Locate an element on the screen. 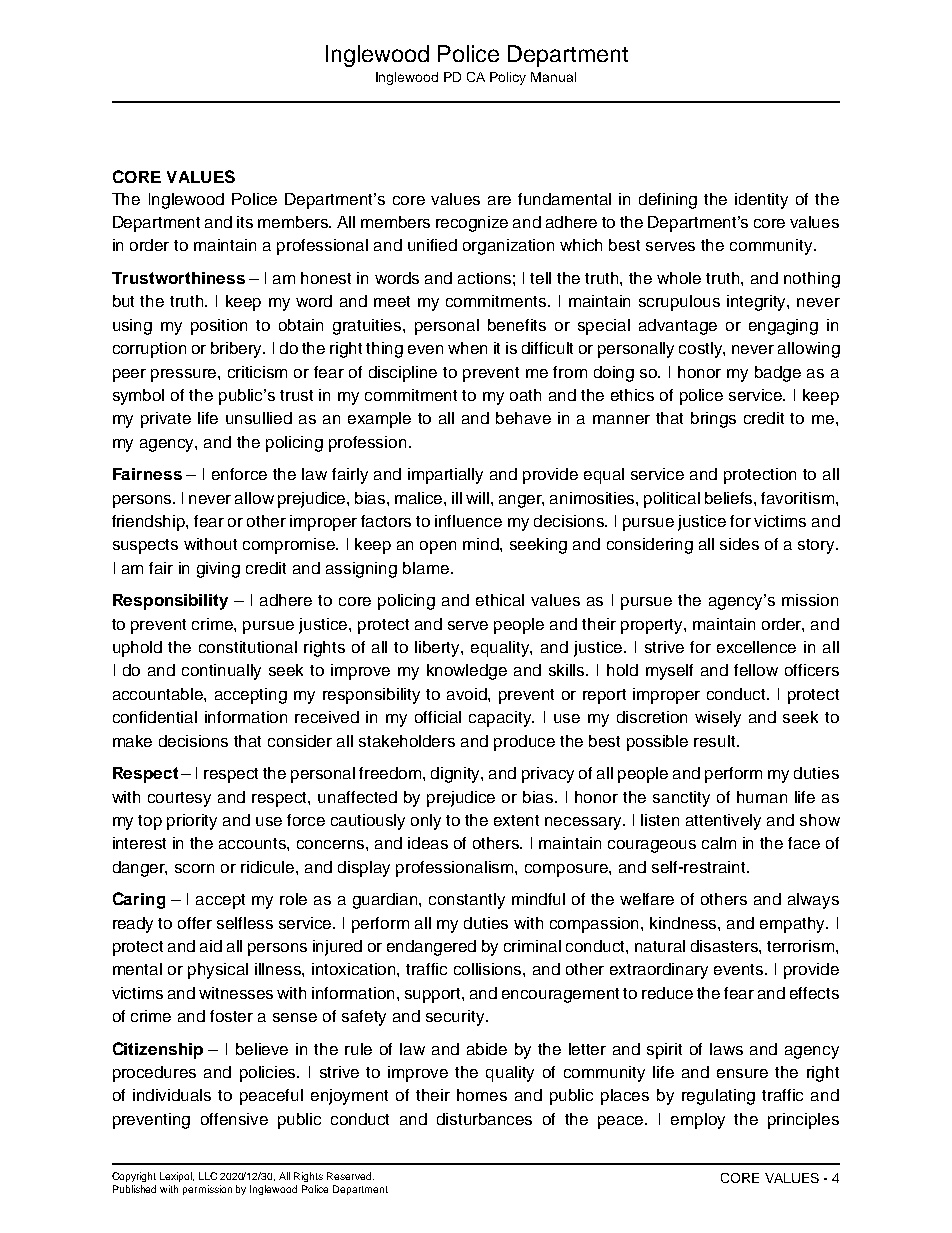 The width and height of the screenshot is (952, 1233). bribery is located at coordinates (238, 350).
